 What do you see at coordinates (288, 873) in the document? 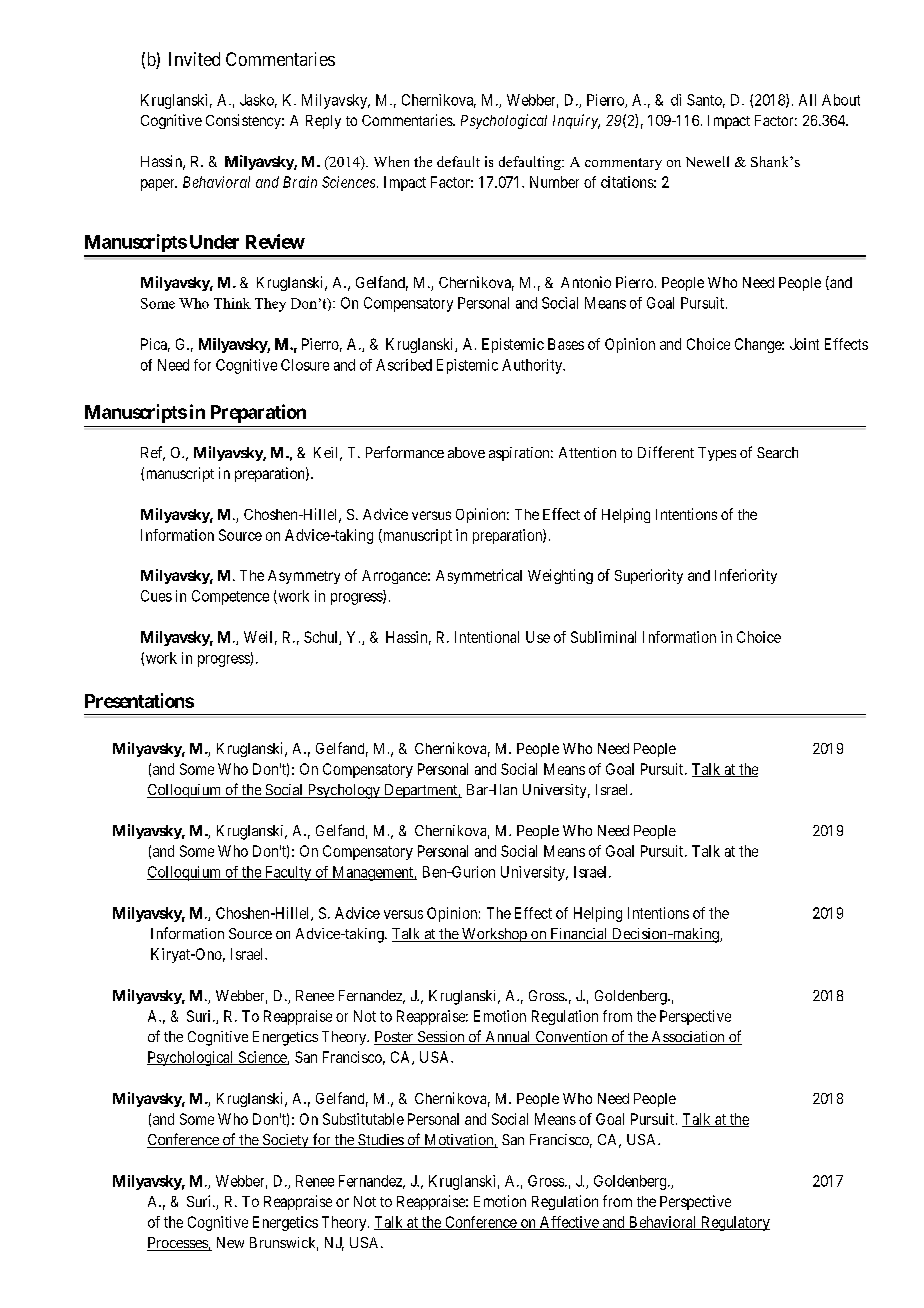
I see `Faculty` at bounding box center [288, 873].
